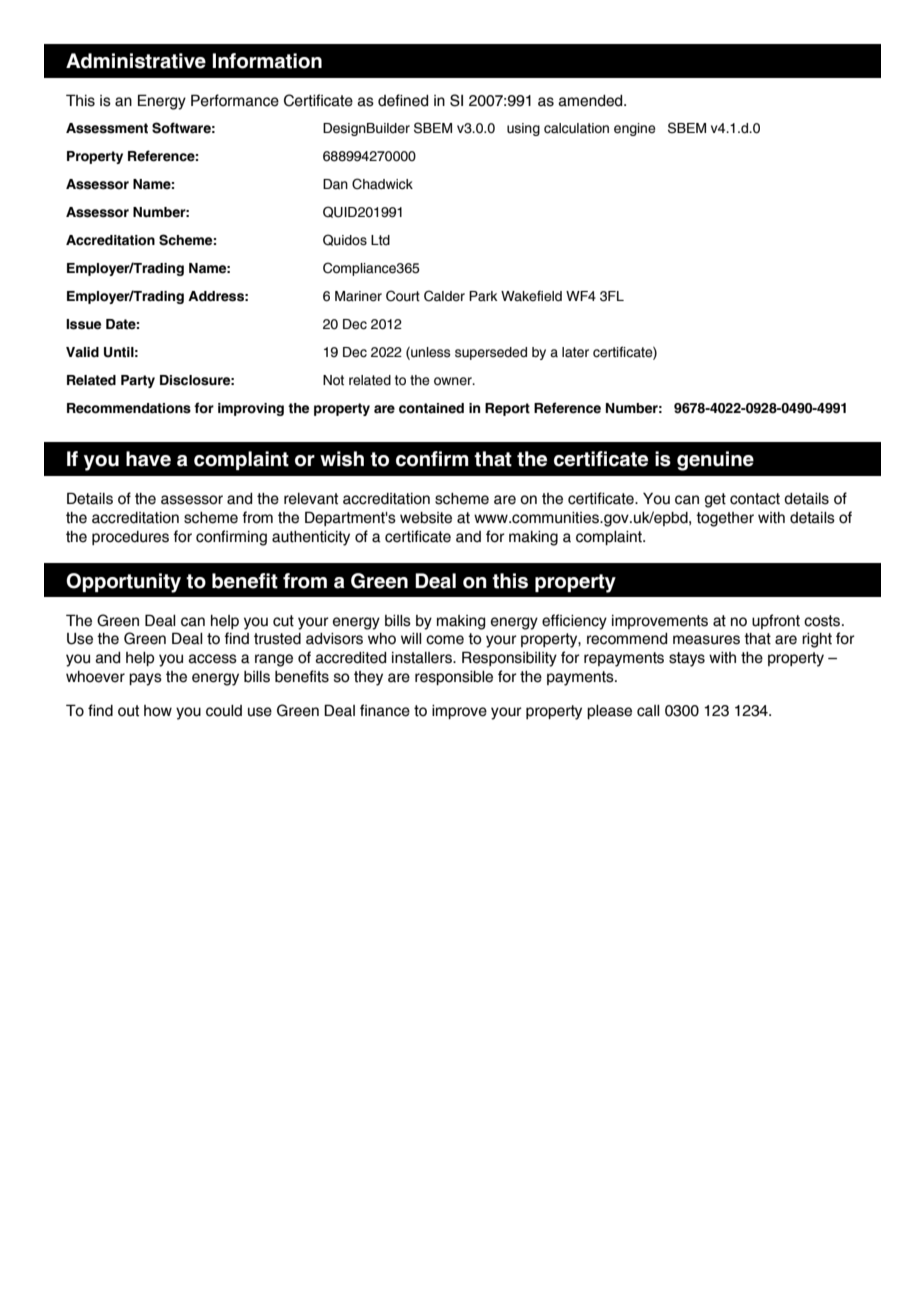 The image size is (924, 1308). Describe the element at coordinates (431, 408) in the screenshot. I see `contained` at that location.
